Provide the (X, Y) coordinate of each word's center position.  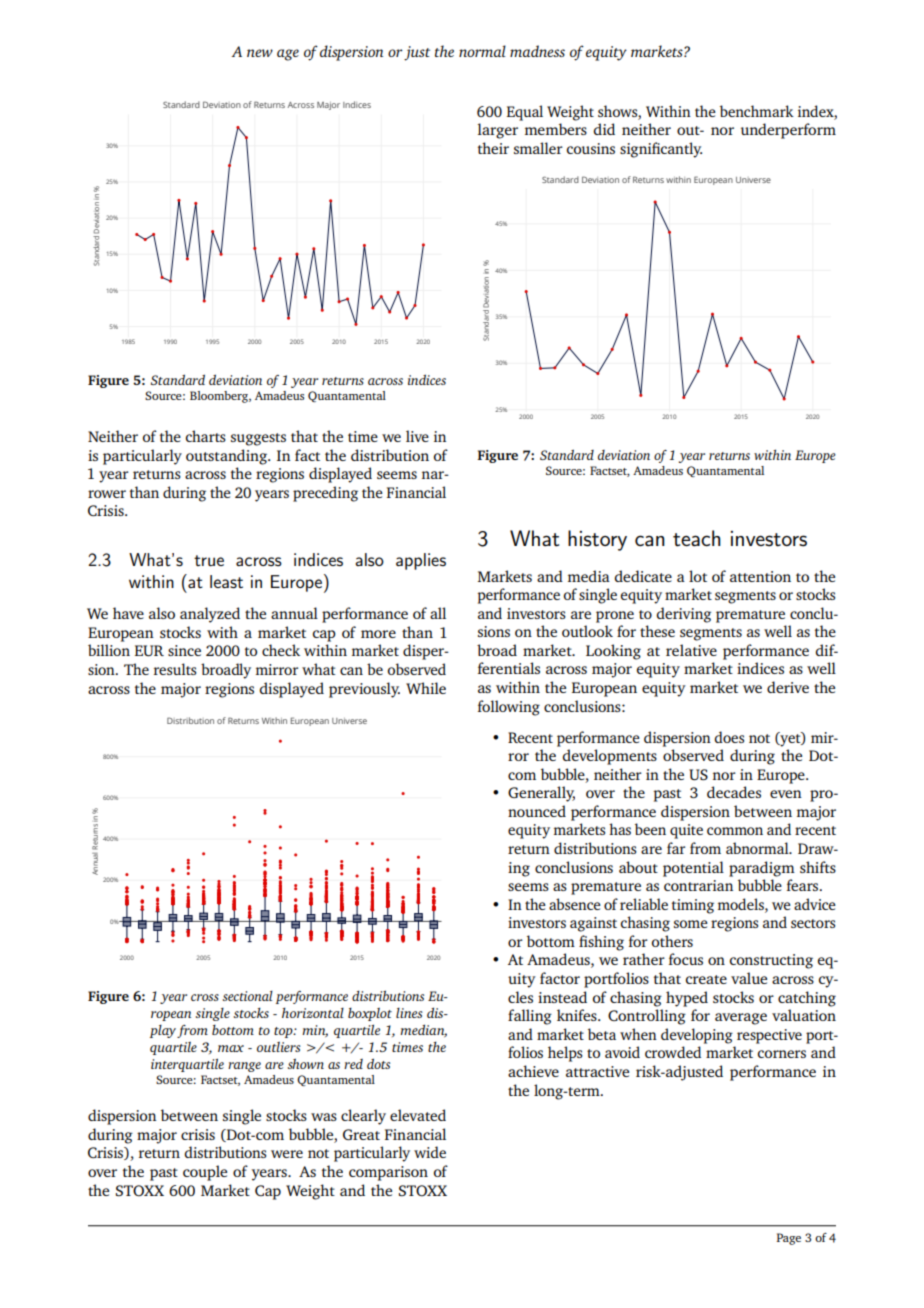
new (260, 53)
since (184, 650)
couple (205, 1173)
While (426, 688)
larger (498, 131)
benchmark (757, 111)
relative (691, 650)
